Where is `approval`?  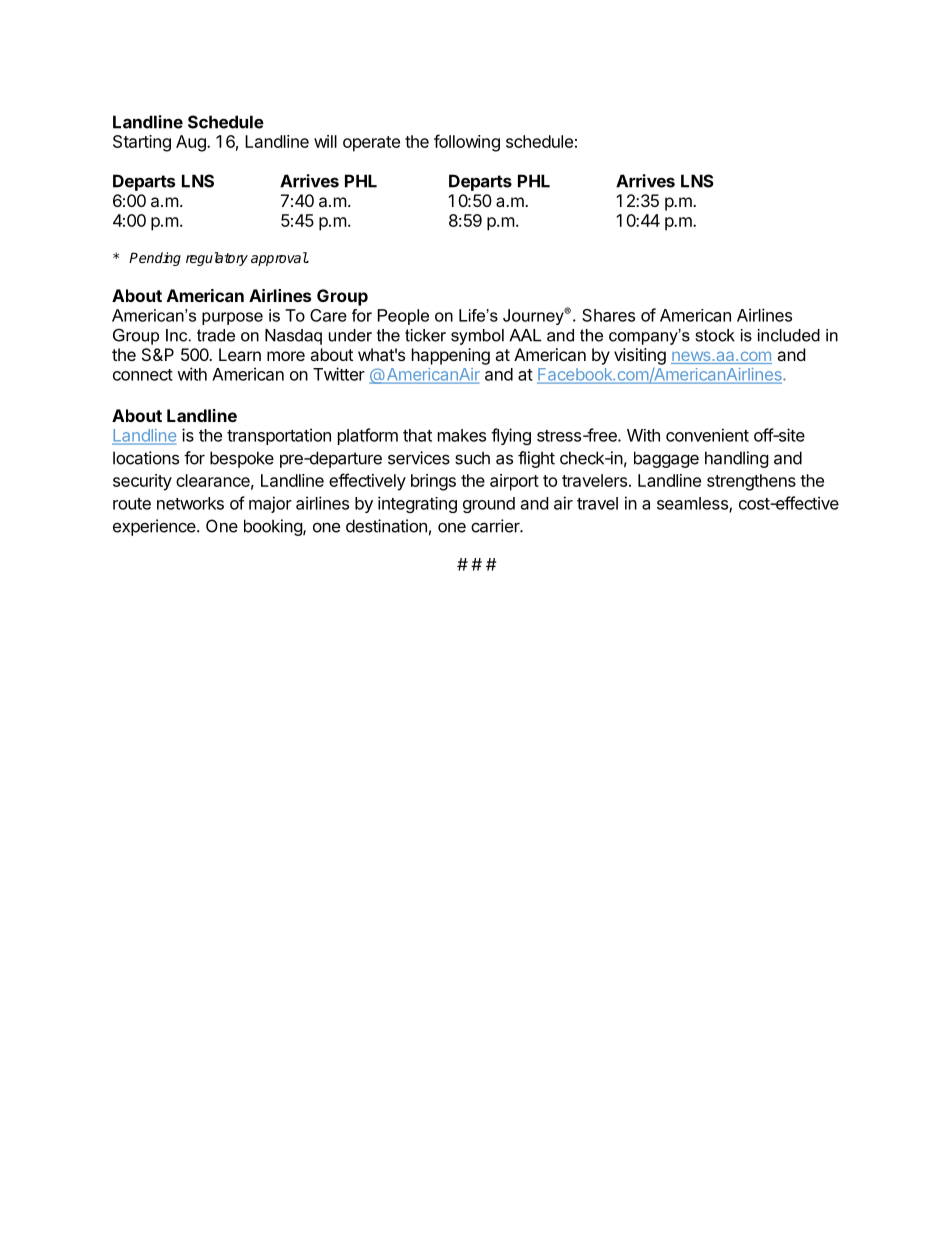
approval is located at coordinates (279, 259).
